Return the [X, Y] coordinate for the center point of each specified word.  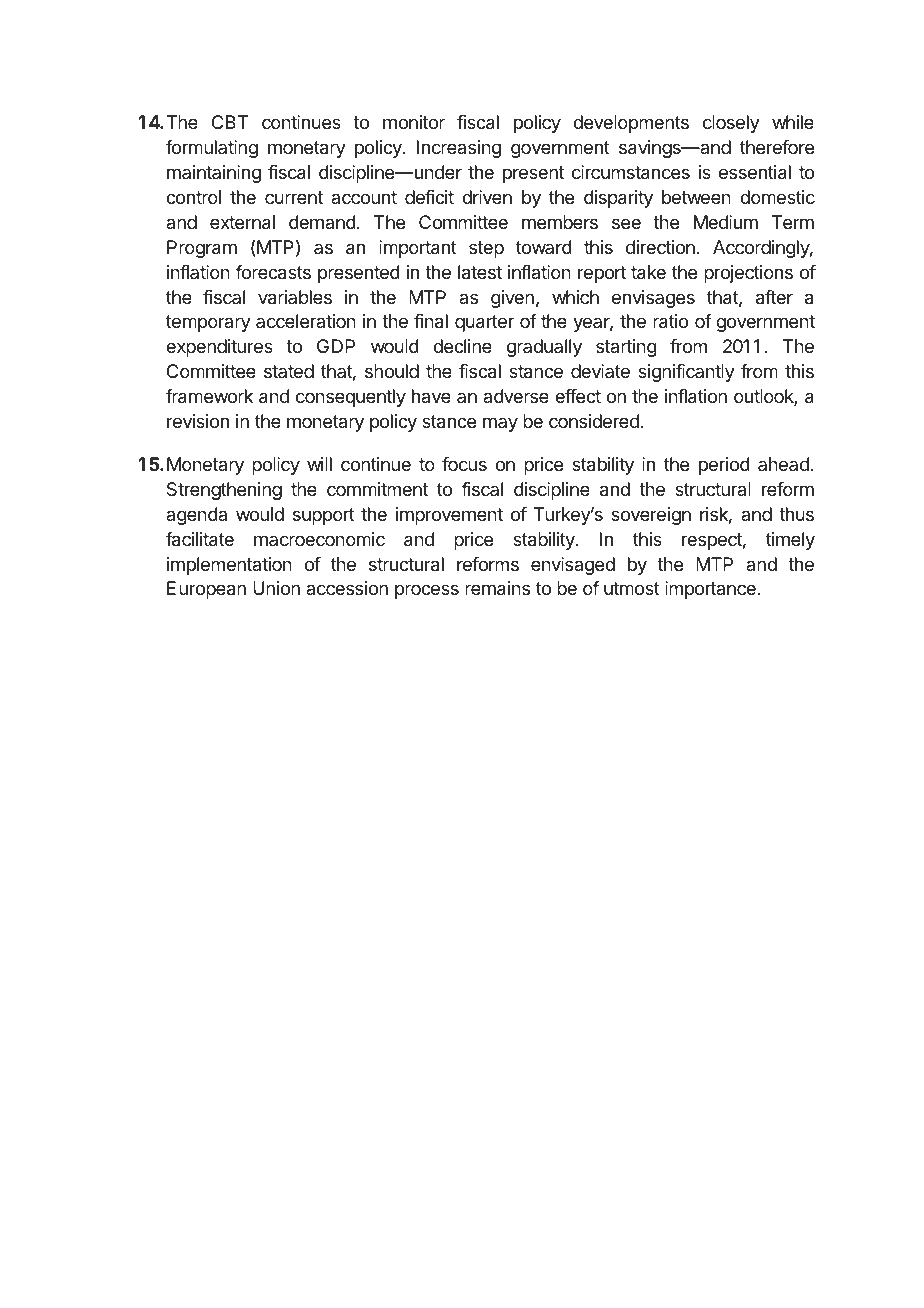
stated [289, 371]
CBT [230, 122]
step [486, 249]
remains [497, 588]
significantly [686, 373]
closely [731, 124]
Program [202, 249]
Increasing [459, 149]
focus [464, 464]
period [724, 466]
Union [276, 588]
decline [462, 346]
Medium [726, 222]
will [319, 464]
